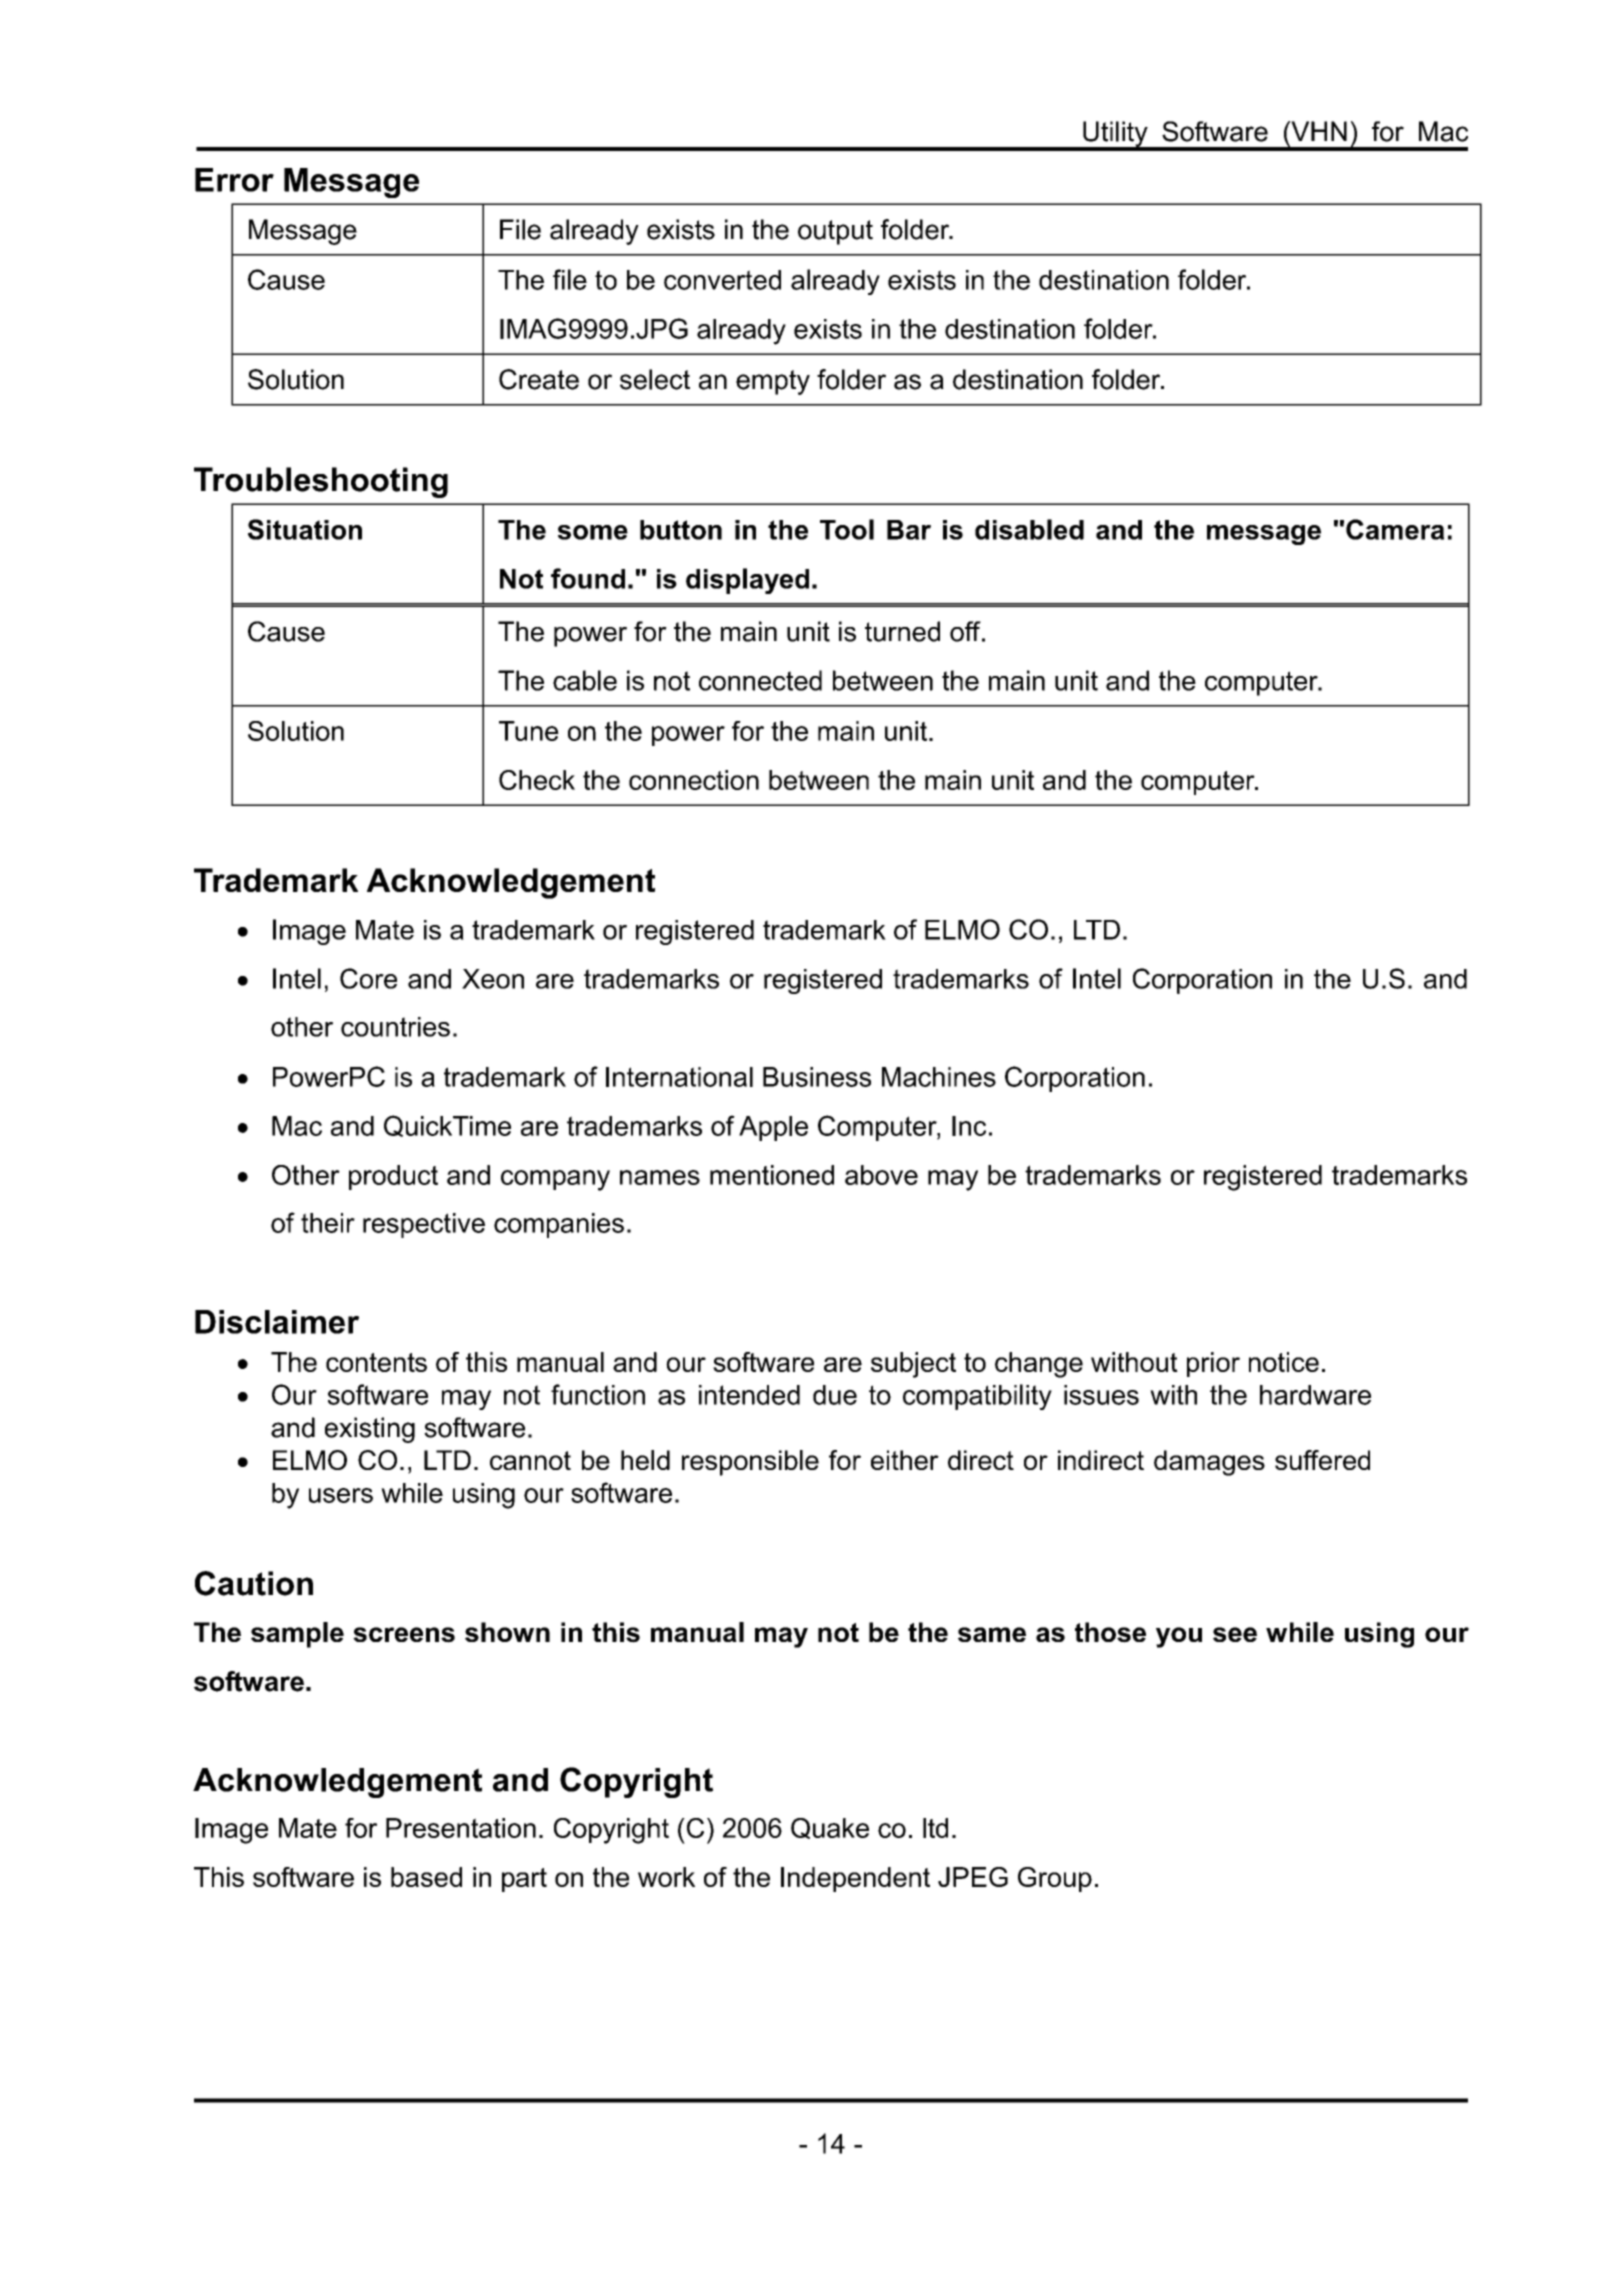  I want to click on existing, so click(370, 1430).
